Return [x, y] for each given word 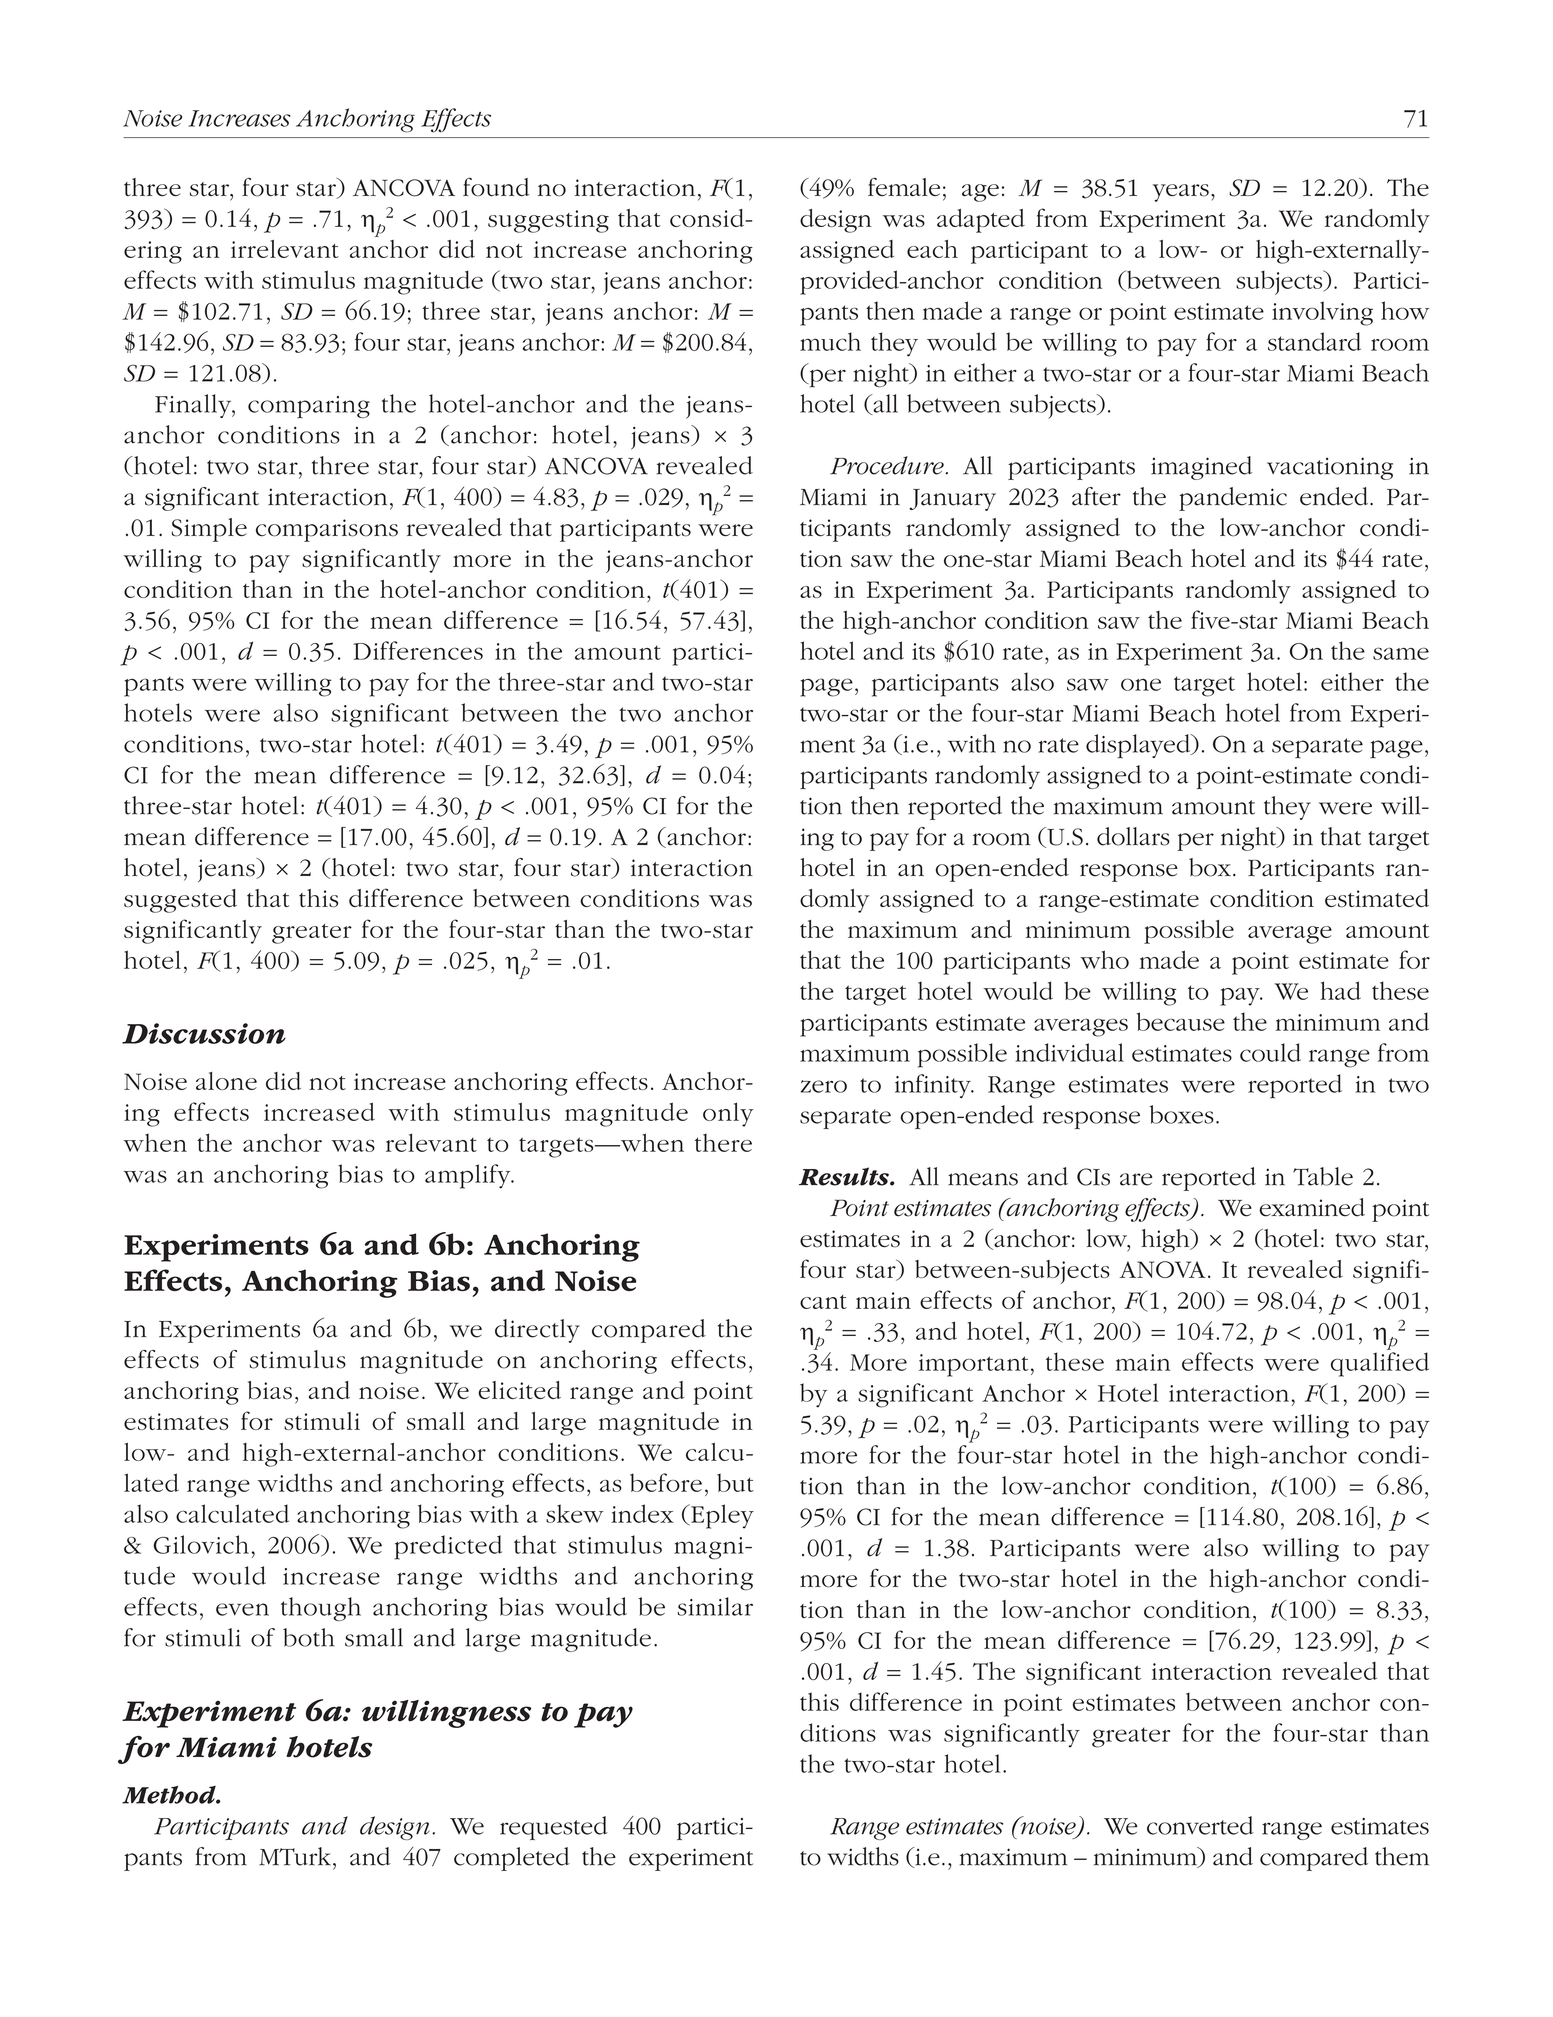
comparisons [327, 530]
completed [512, 1859]
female [904, 186]
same [1401, 653]
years [1181, 193]
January [952, 500]
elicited [519, 1390]
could [1270, 1052]
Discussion [204, 1033]
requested [554, 1828]
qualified [1380, 1364]
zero [824, 1086]
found [496, 187]
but [735, 1482]
